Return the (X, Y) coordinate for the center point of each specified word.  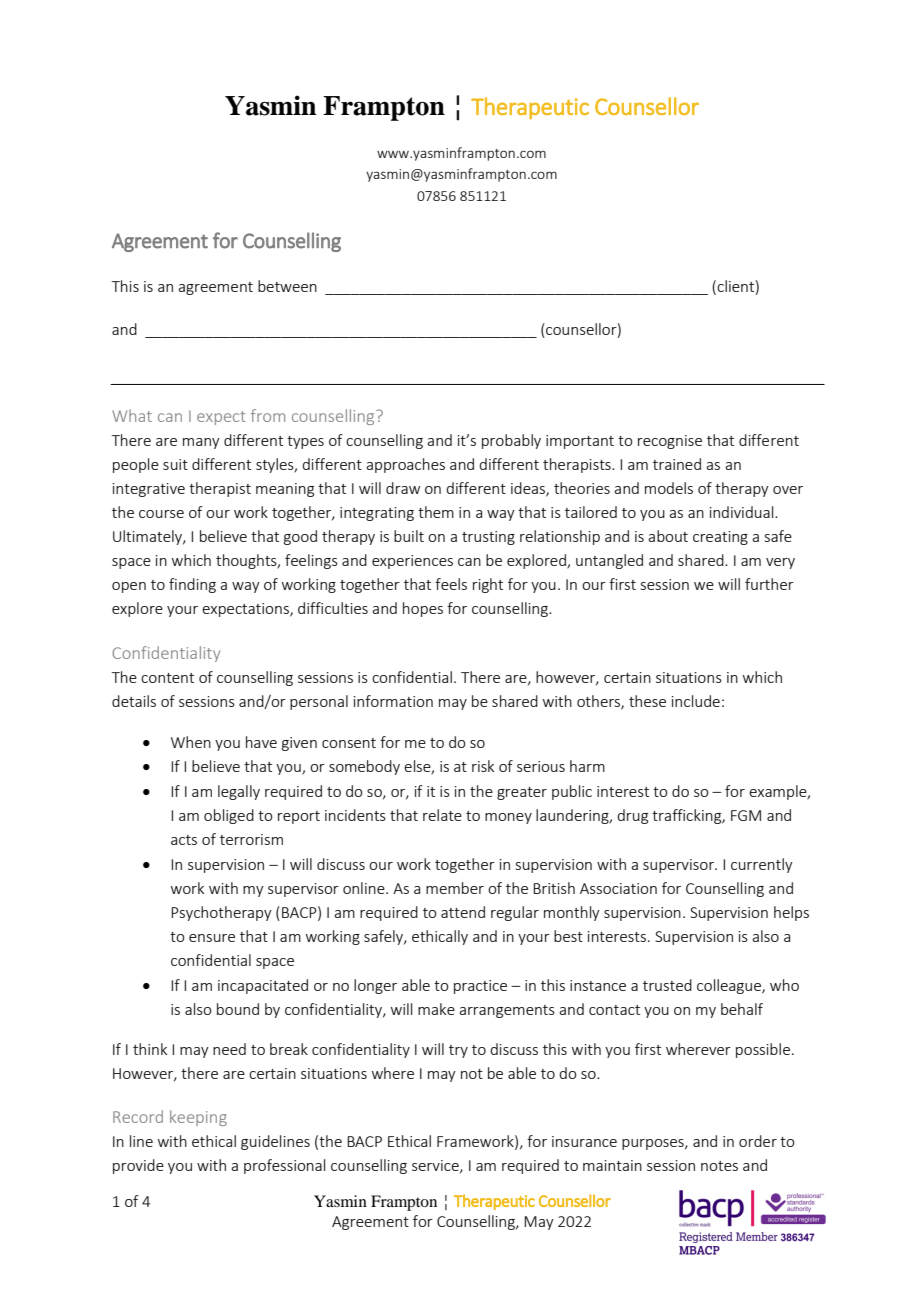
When (191, 742)
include (696, 701)
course (161, 514)
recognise (670, 442)
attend (463, 912)
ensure (212, 938)
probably (511, 441)
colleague (730, 986)
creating (720, 538)
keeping (198, 1118)
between (287, 286)
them (436, 512)
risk (483, 766)
